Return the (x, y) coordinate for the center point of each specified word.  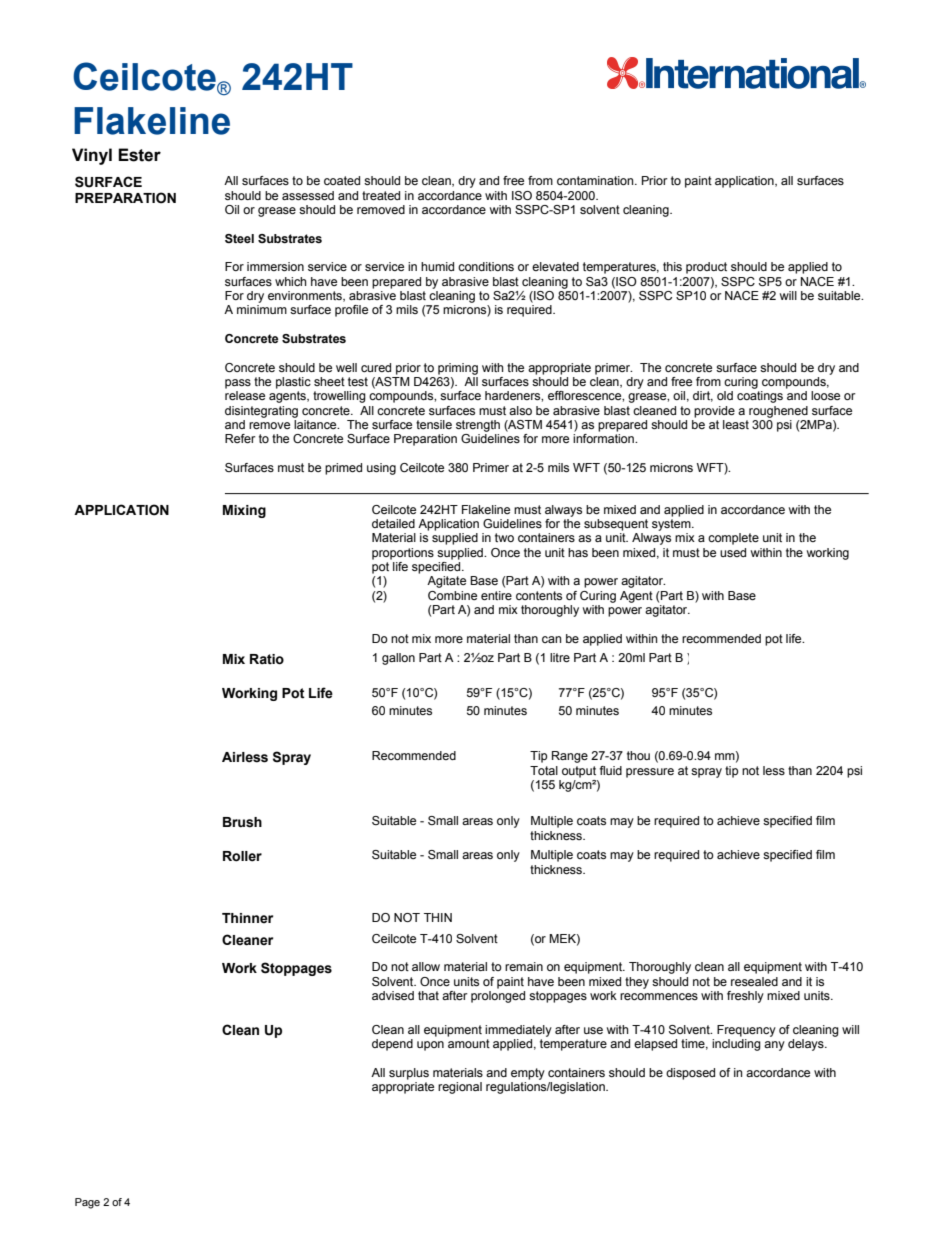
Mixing (244, 511)
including (736, 1045)
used (733, 552)
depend (392, 1045)
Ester (139, 155)
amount (469, 1043)
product (706, 268)
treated (381, 195)
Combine (452, 595)
